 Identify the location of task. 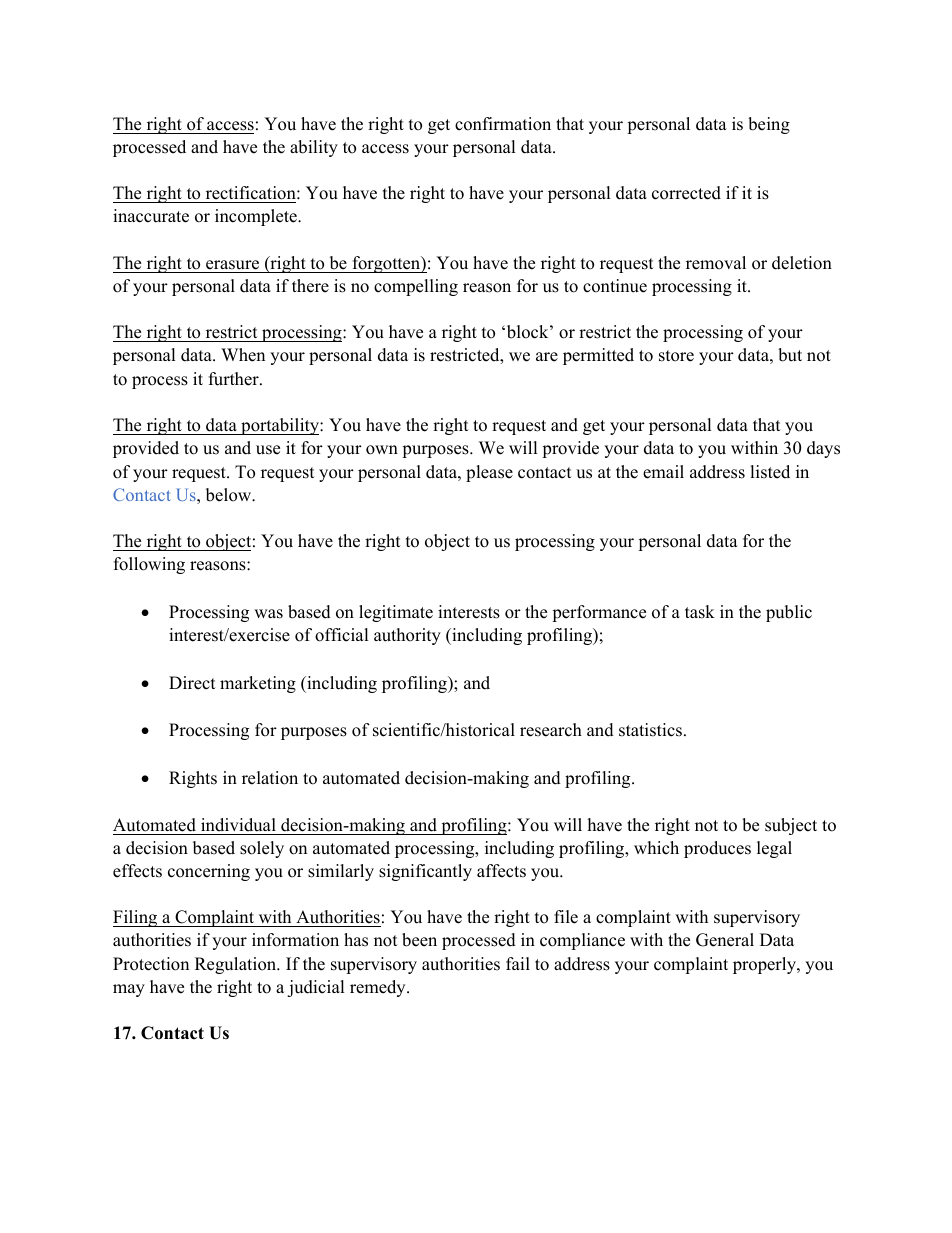
(700, 612).
